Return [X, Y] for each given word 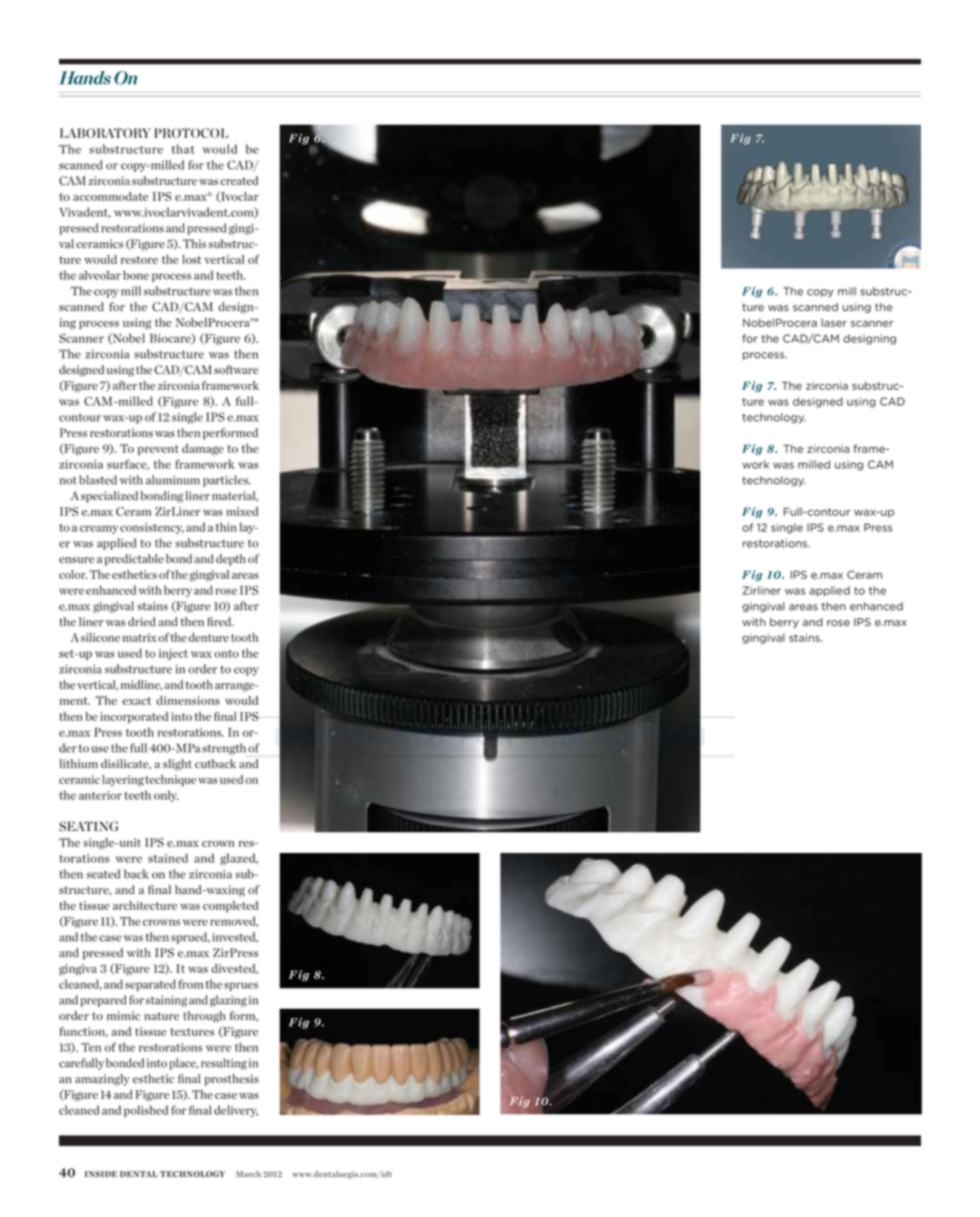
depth [231, 560]
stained [168, 858]
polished [146, 1111]
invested [235, 937]
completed [230, 906]
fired [220, 621]
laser [834, 322]
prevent [158, 450]
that [183, 149]
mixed [242, 511]
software [236, 369]
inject [173, 654]
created [239, 180]
